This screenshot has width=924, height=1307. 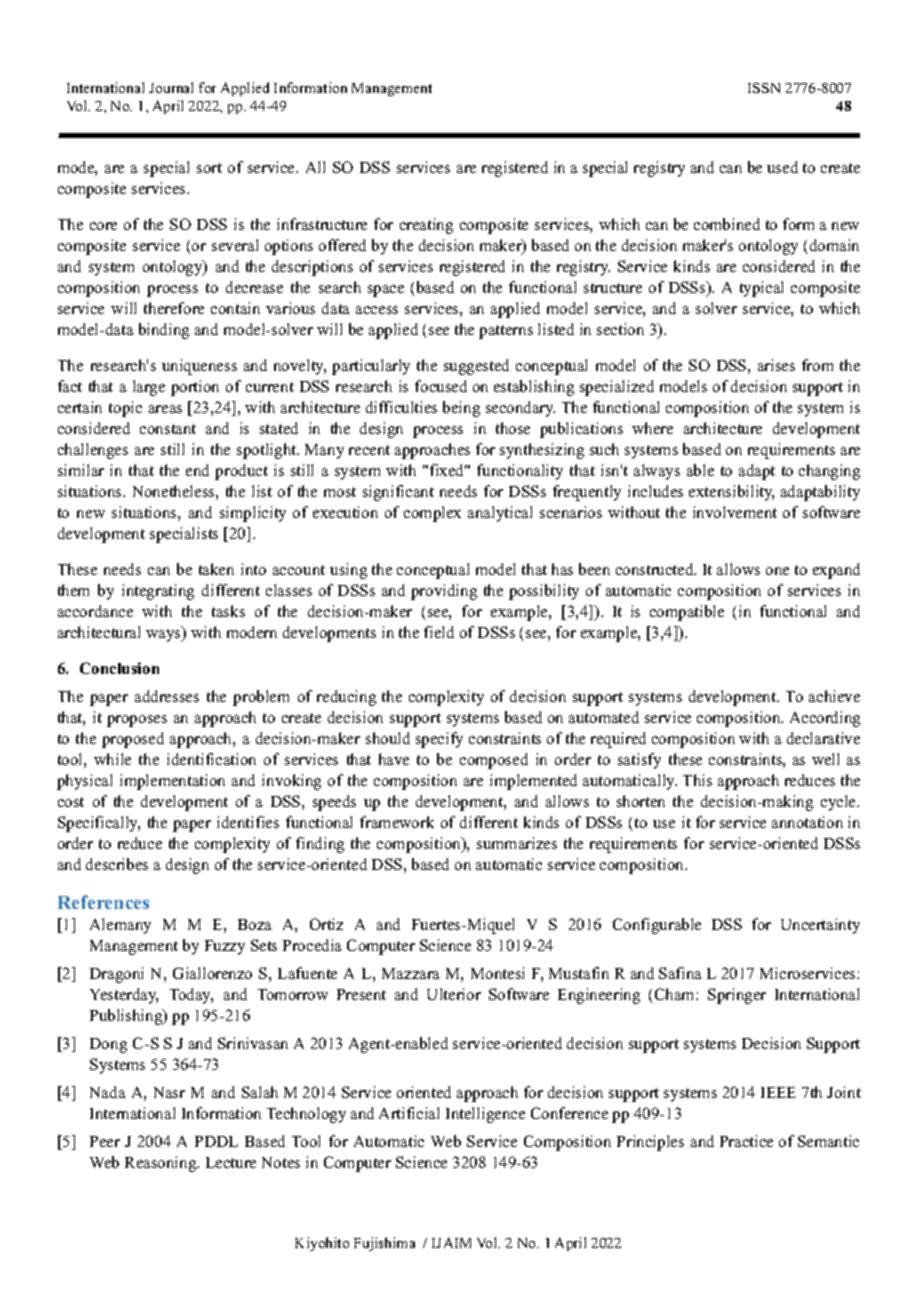 I want to click on creating, so click(x=426, y=226).
